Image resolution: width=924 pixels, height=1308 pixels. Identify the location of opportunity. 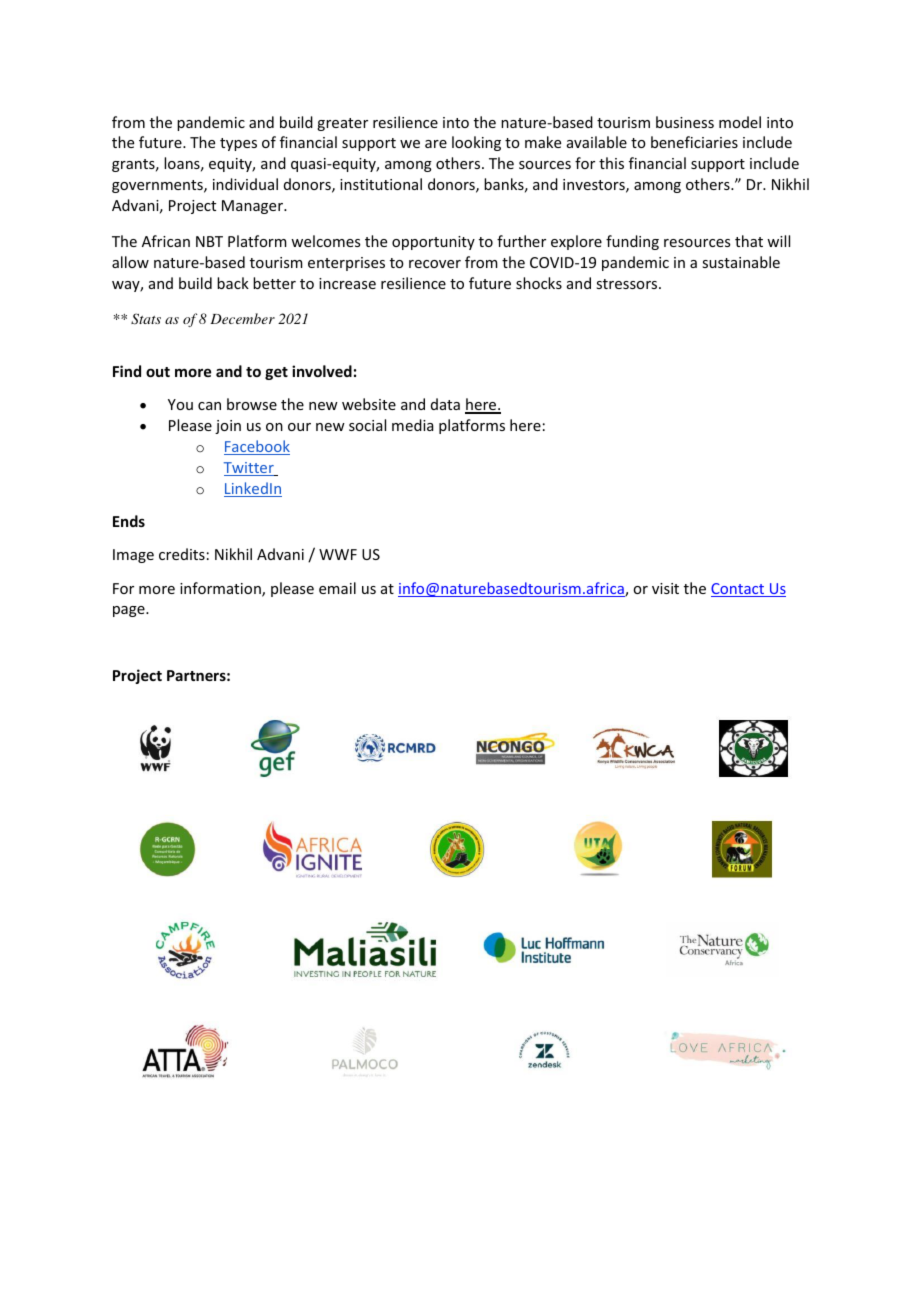
(433, 243).
